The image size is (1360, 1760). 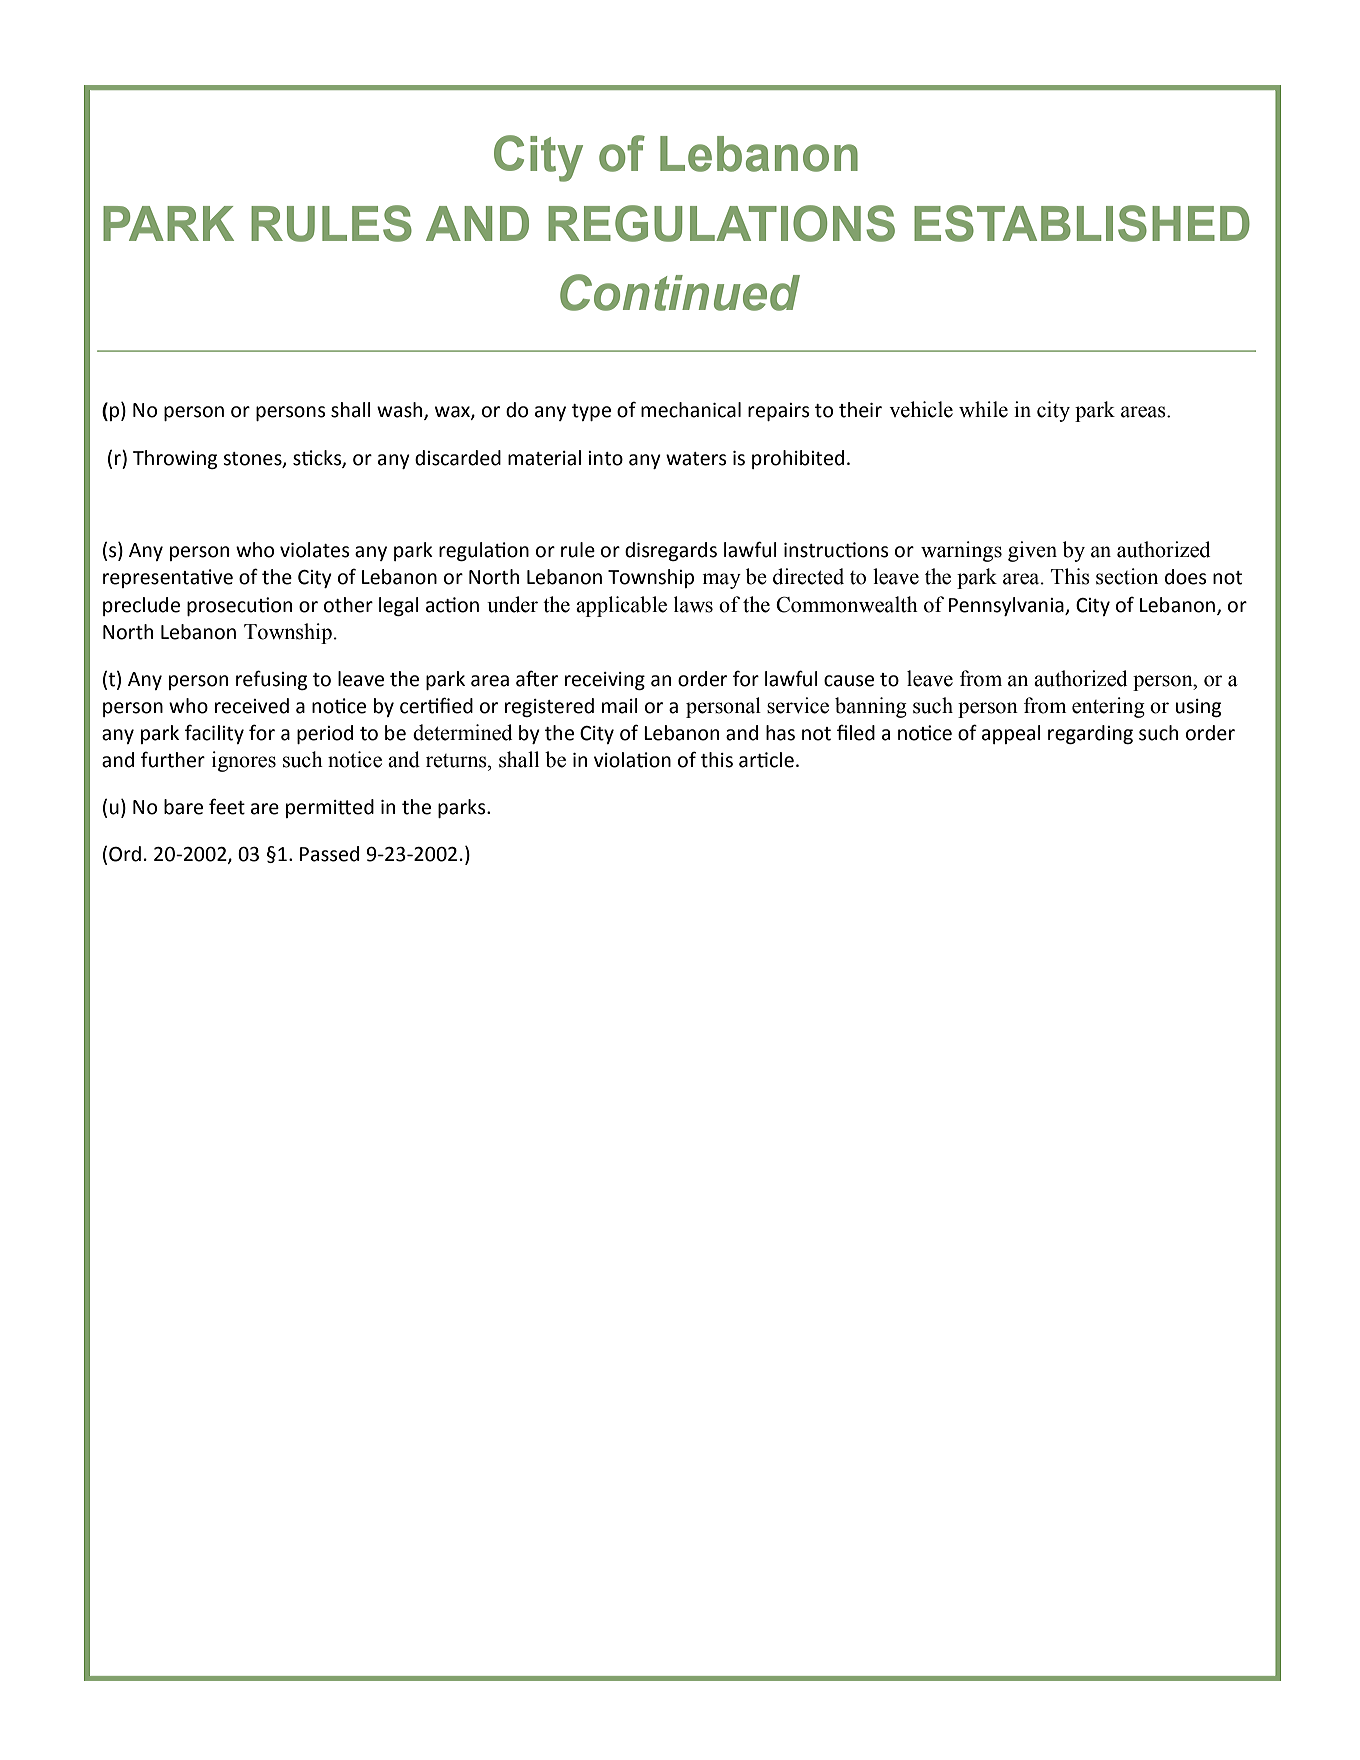 What do you see at coordinates (983, 409) in the screenshot?
I see `while` at bounding box center [983, 409].
